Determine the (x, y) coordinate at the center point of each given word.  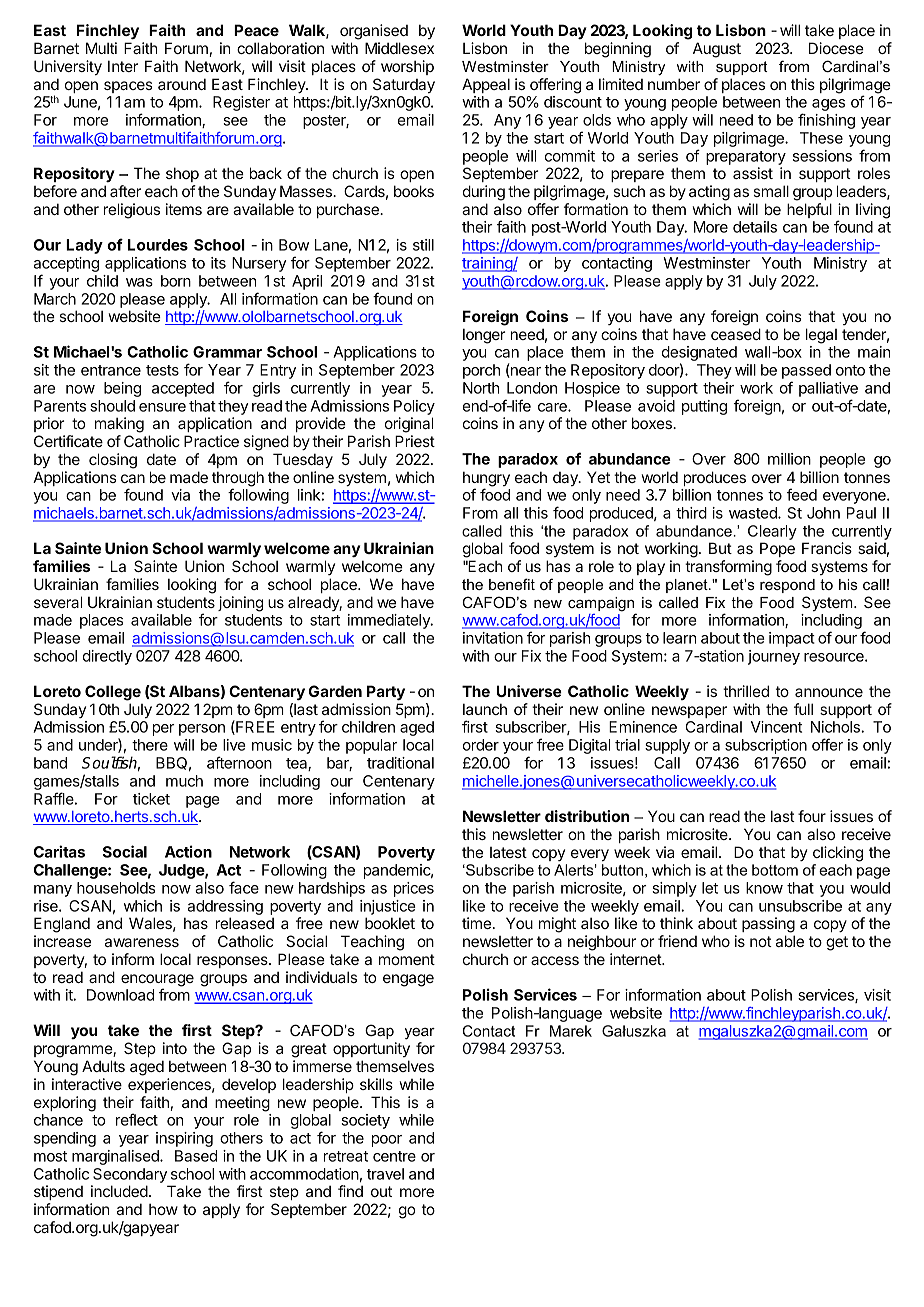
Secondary (130, 1175)
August (717, 50)
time (476, 923)
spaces (128, 87)
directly (107, 657)
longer (484, 336)
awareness (142, 942)
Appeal (486, 85)
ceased (736, 334)
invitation (493, 638)
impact (792, 639)
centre (394, 1156)
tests (162, 370)
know (764, 888)
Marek (571, 1031)
